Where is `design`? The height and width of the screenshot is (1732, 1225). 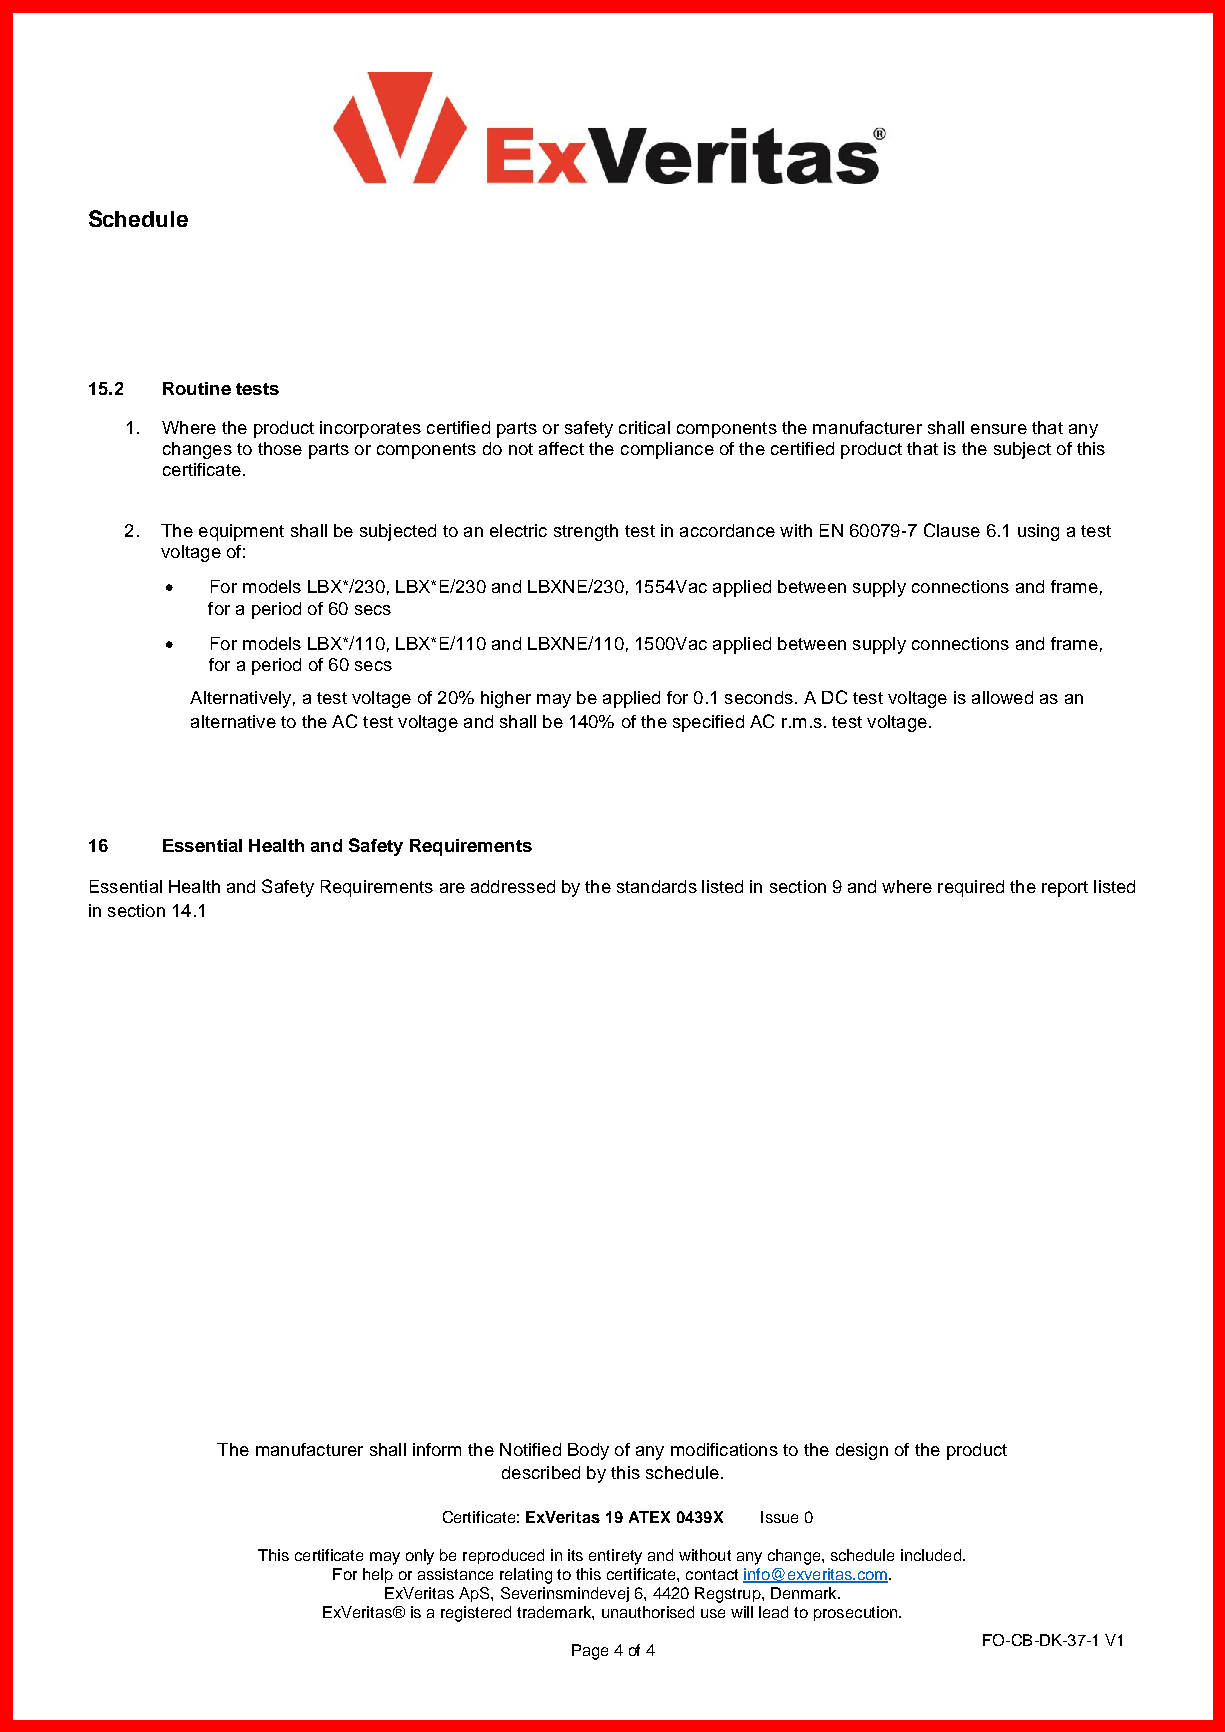
design is located at coordinates (862, 1451).
